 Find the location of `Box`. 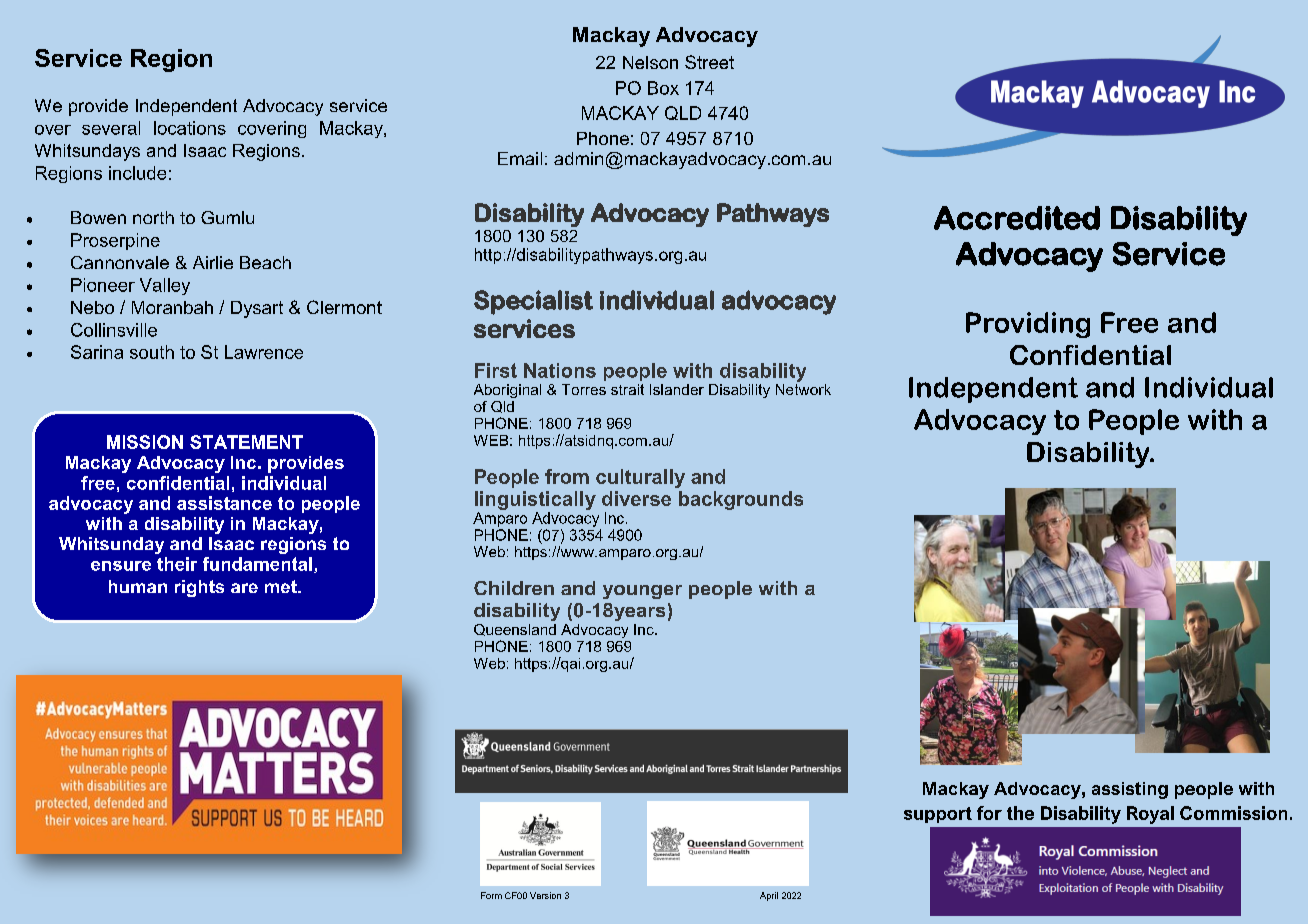

Box is located at coordinates (663, 88).
